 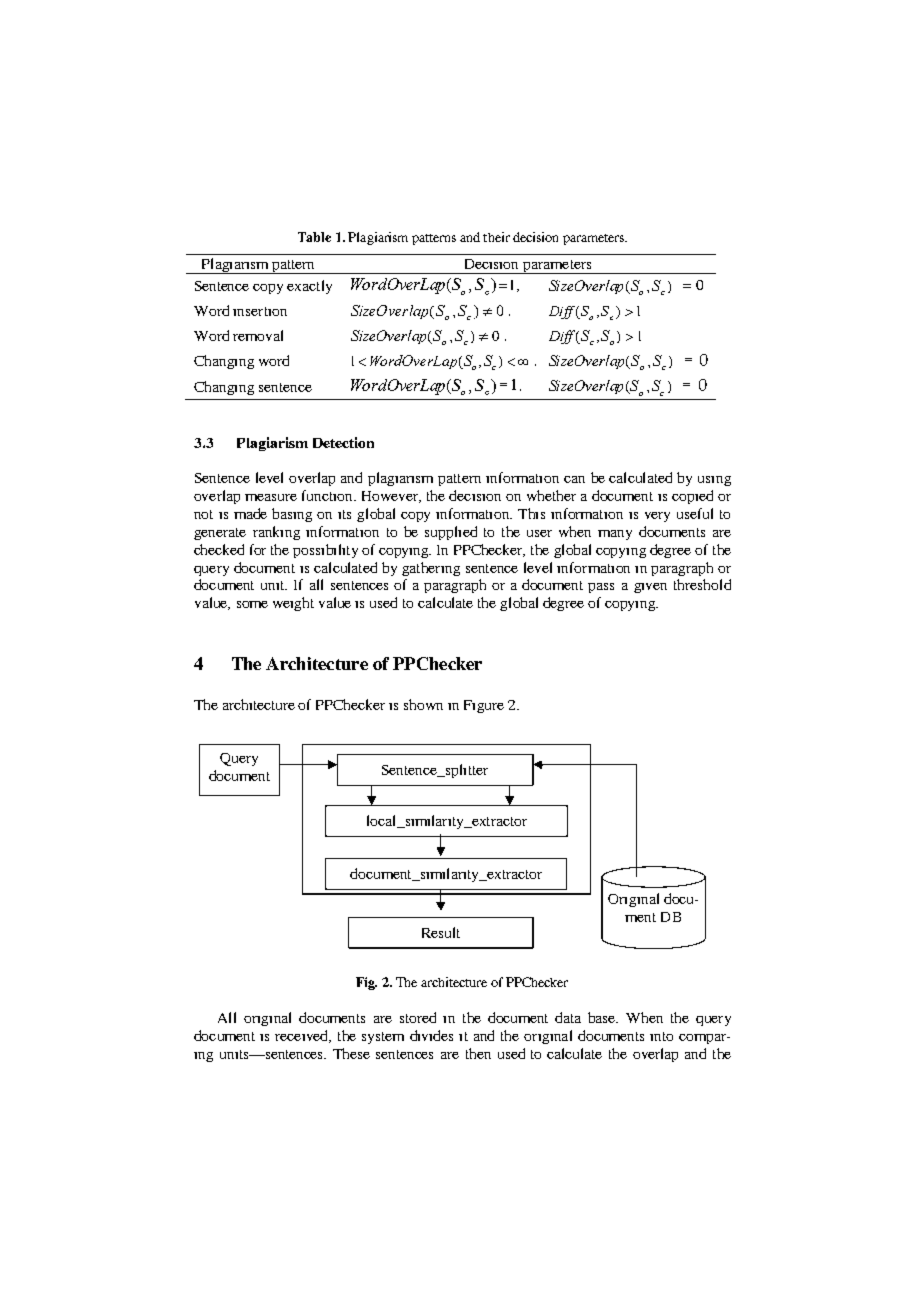 What do you see at coordinates (650, 588) in the screenshot?
I see `given` at bounding box center [650, 588].
